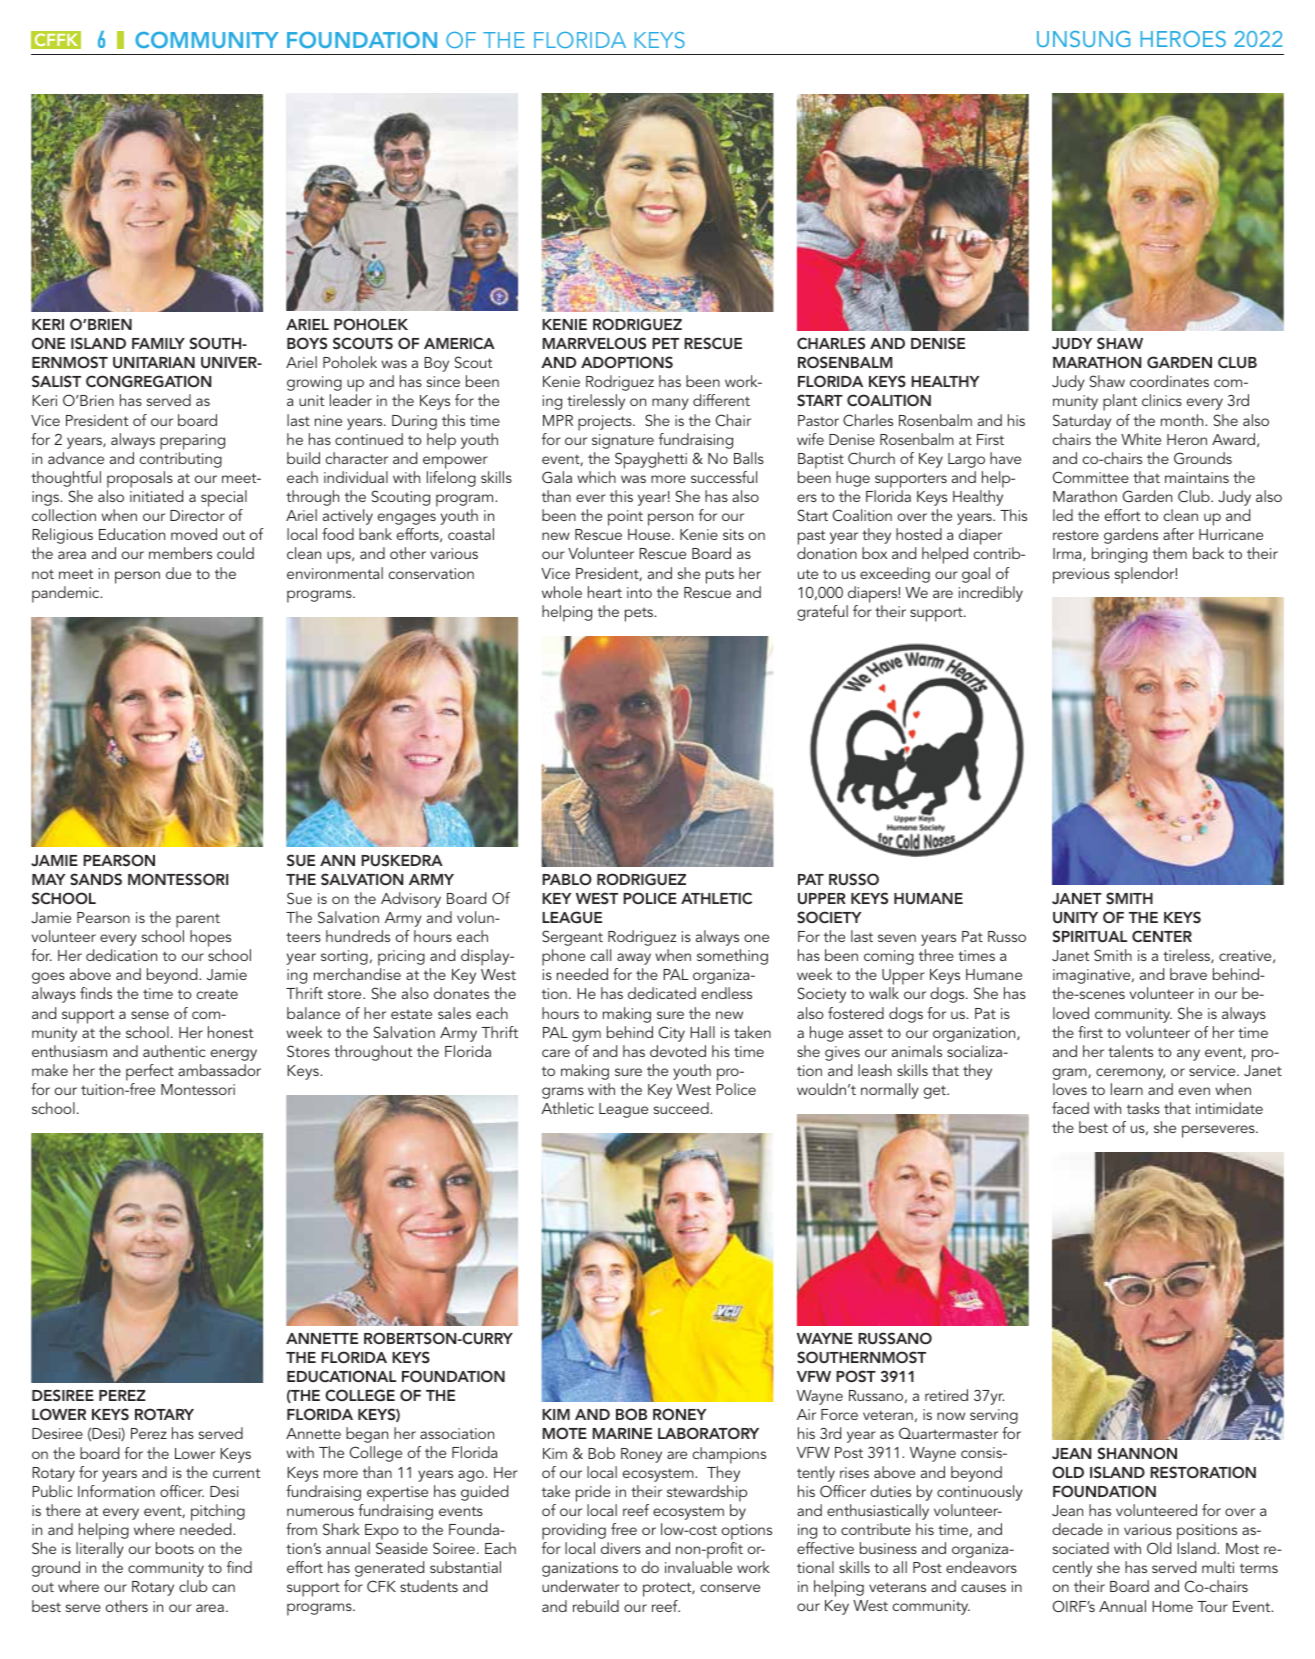  What do you see at coordinates (175, 1548) in the image?
I see `boots` at bounding box center [175, 1548].
